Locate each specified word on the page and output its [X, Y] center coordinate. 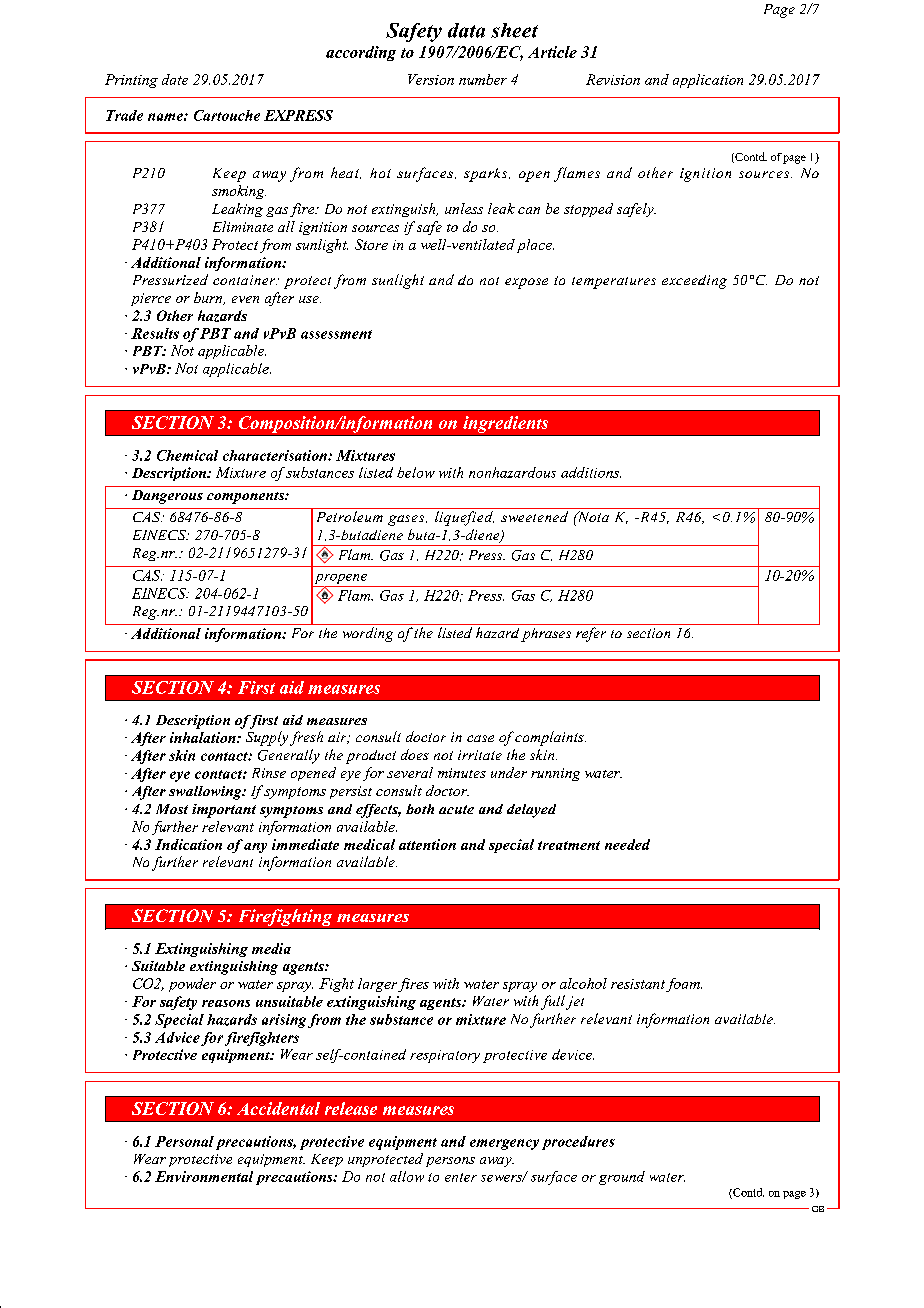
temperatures [614, 283]
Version [431, 79]
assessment [336, 334]
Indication [188, 844]
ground [622, 1178]
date [175, 79]
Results [155, 333]
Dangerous [167, 497]
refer [591, 634]
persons [450, 1162]
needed [627, 844]
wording [368, 634]
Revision [613, 79]
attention [427, 844]
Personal [184, 1141]
